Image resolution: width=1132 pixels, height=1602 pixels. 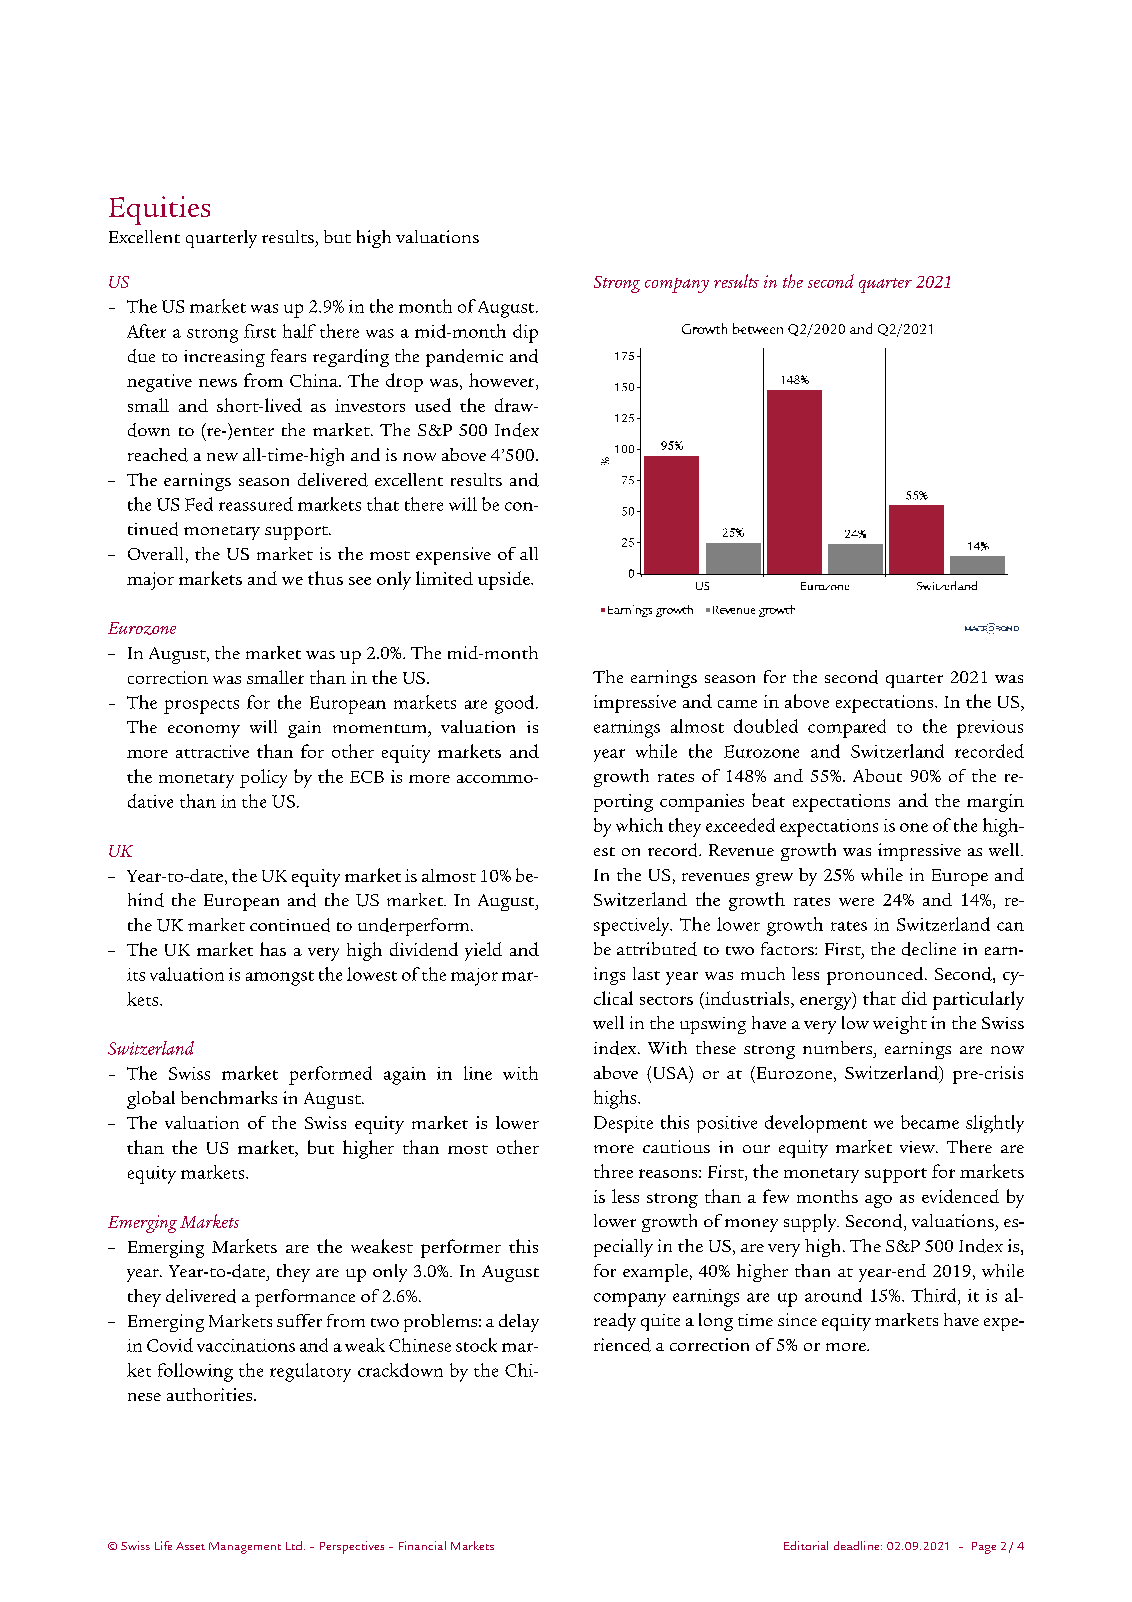 I want to click on Management, so click(x=245, y=1548).
